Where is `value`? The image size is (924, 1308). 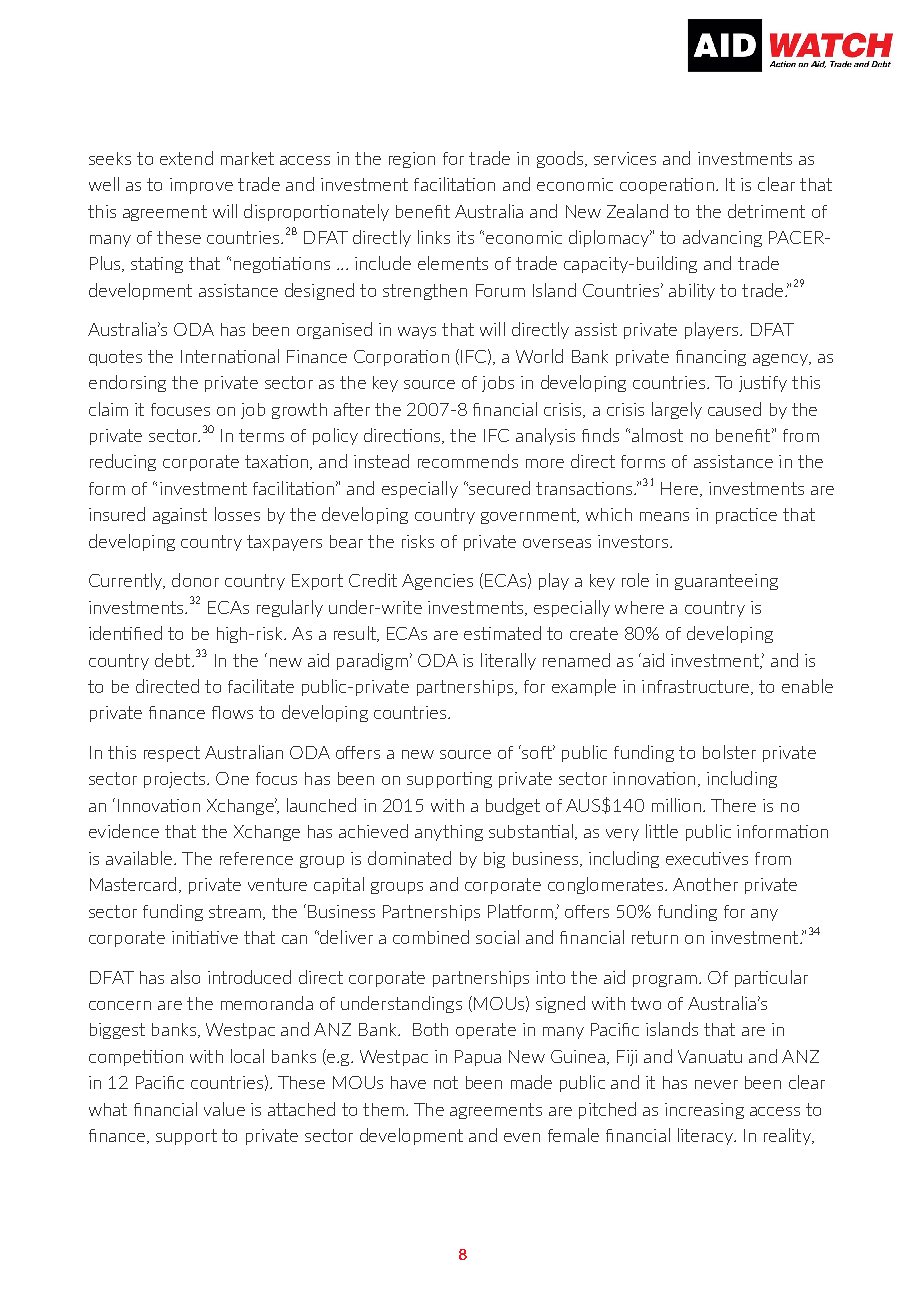
value is located at coordinates (224, 1109).
